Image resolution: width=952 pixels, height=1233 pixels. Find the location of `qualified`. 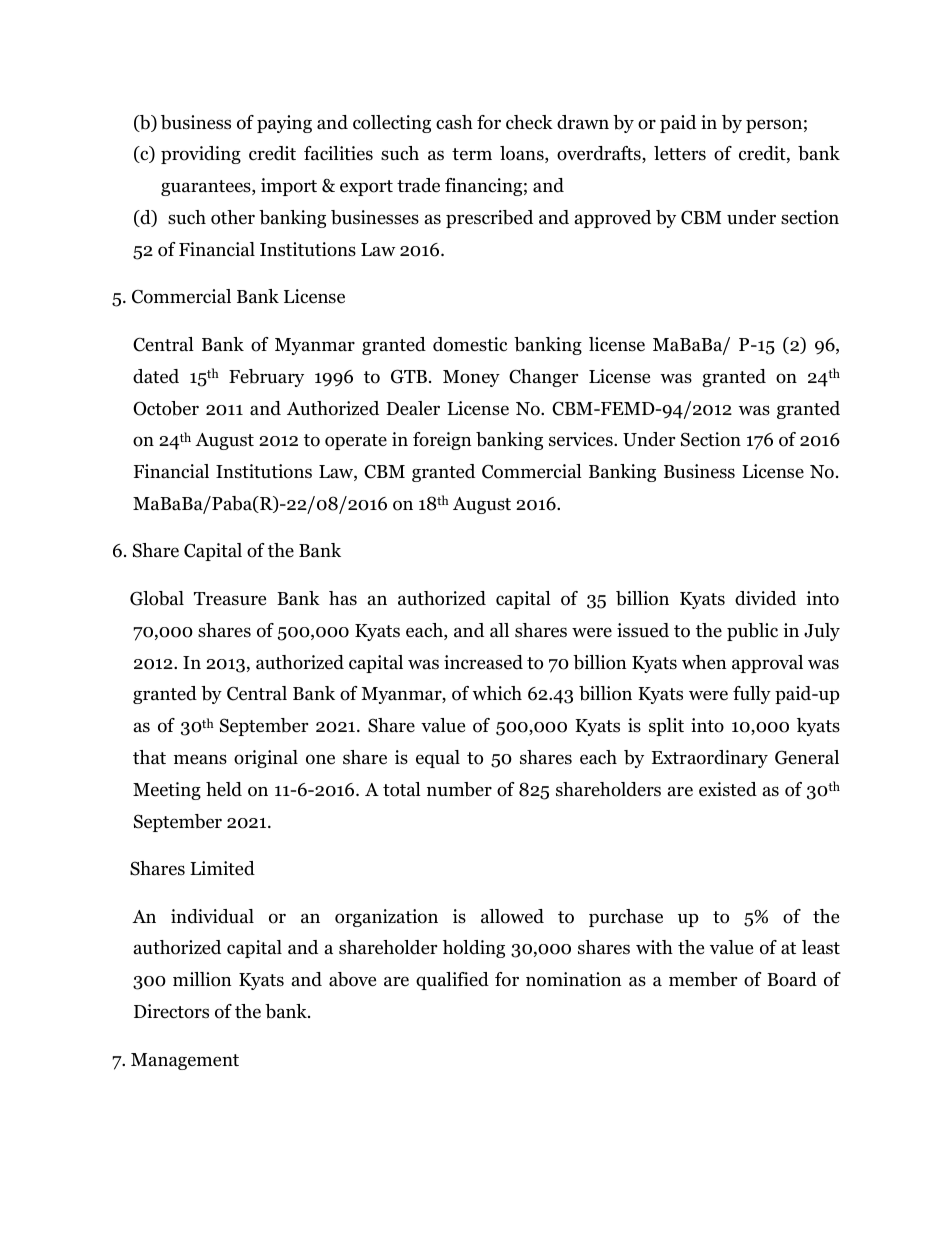

qualified is located at coordinates (452, 981).
